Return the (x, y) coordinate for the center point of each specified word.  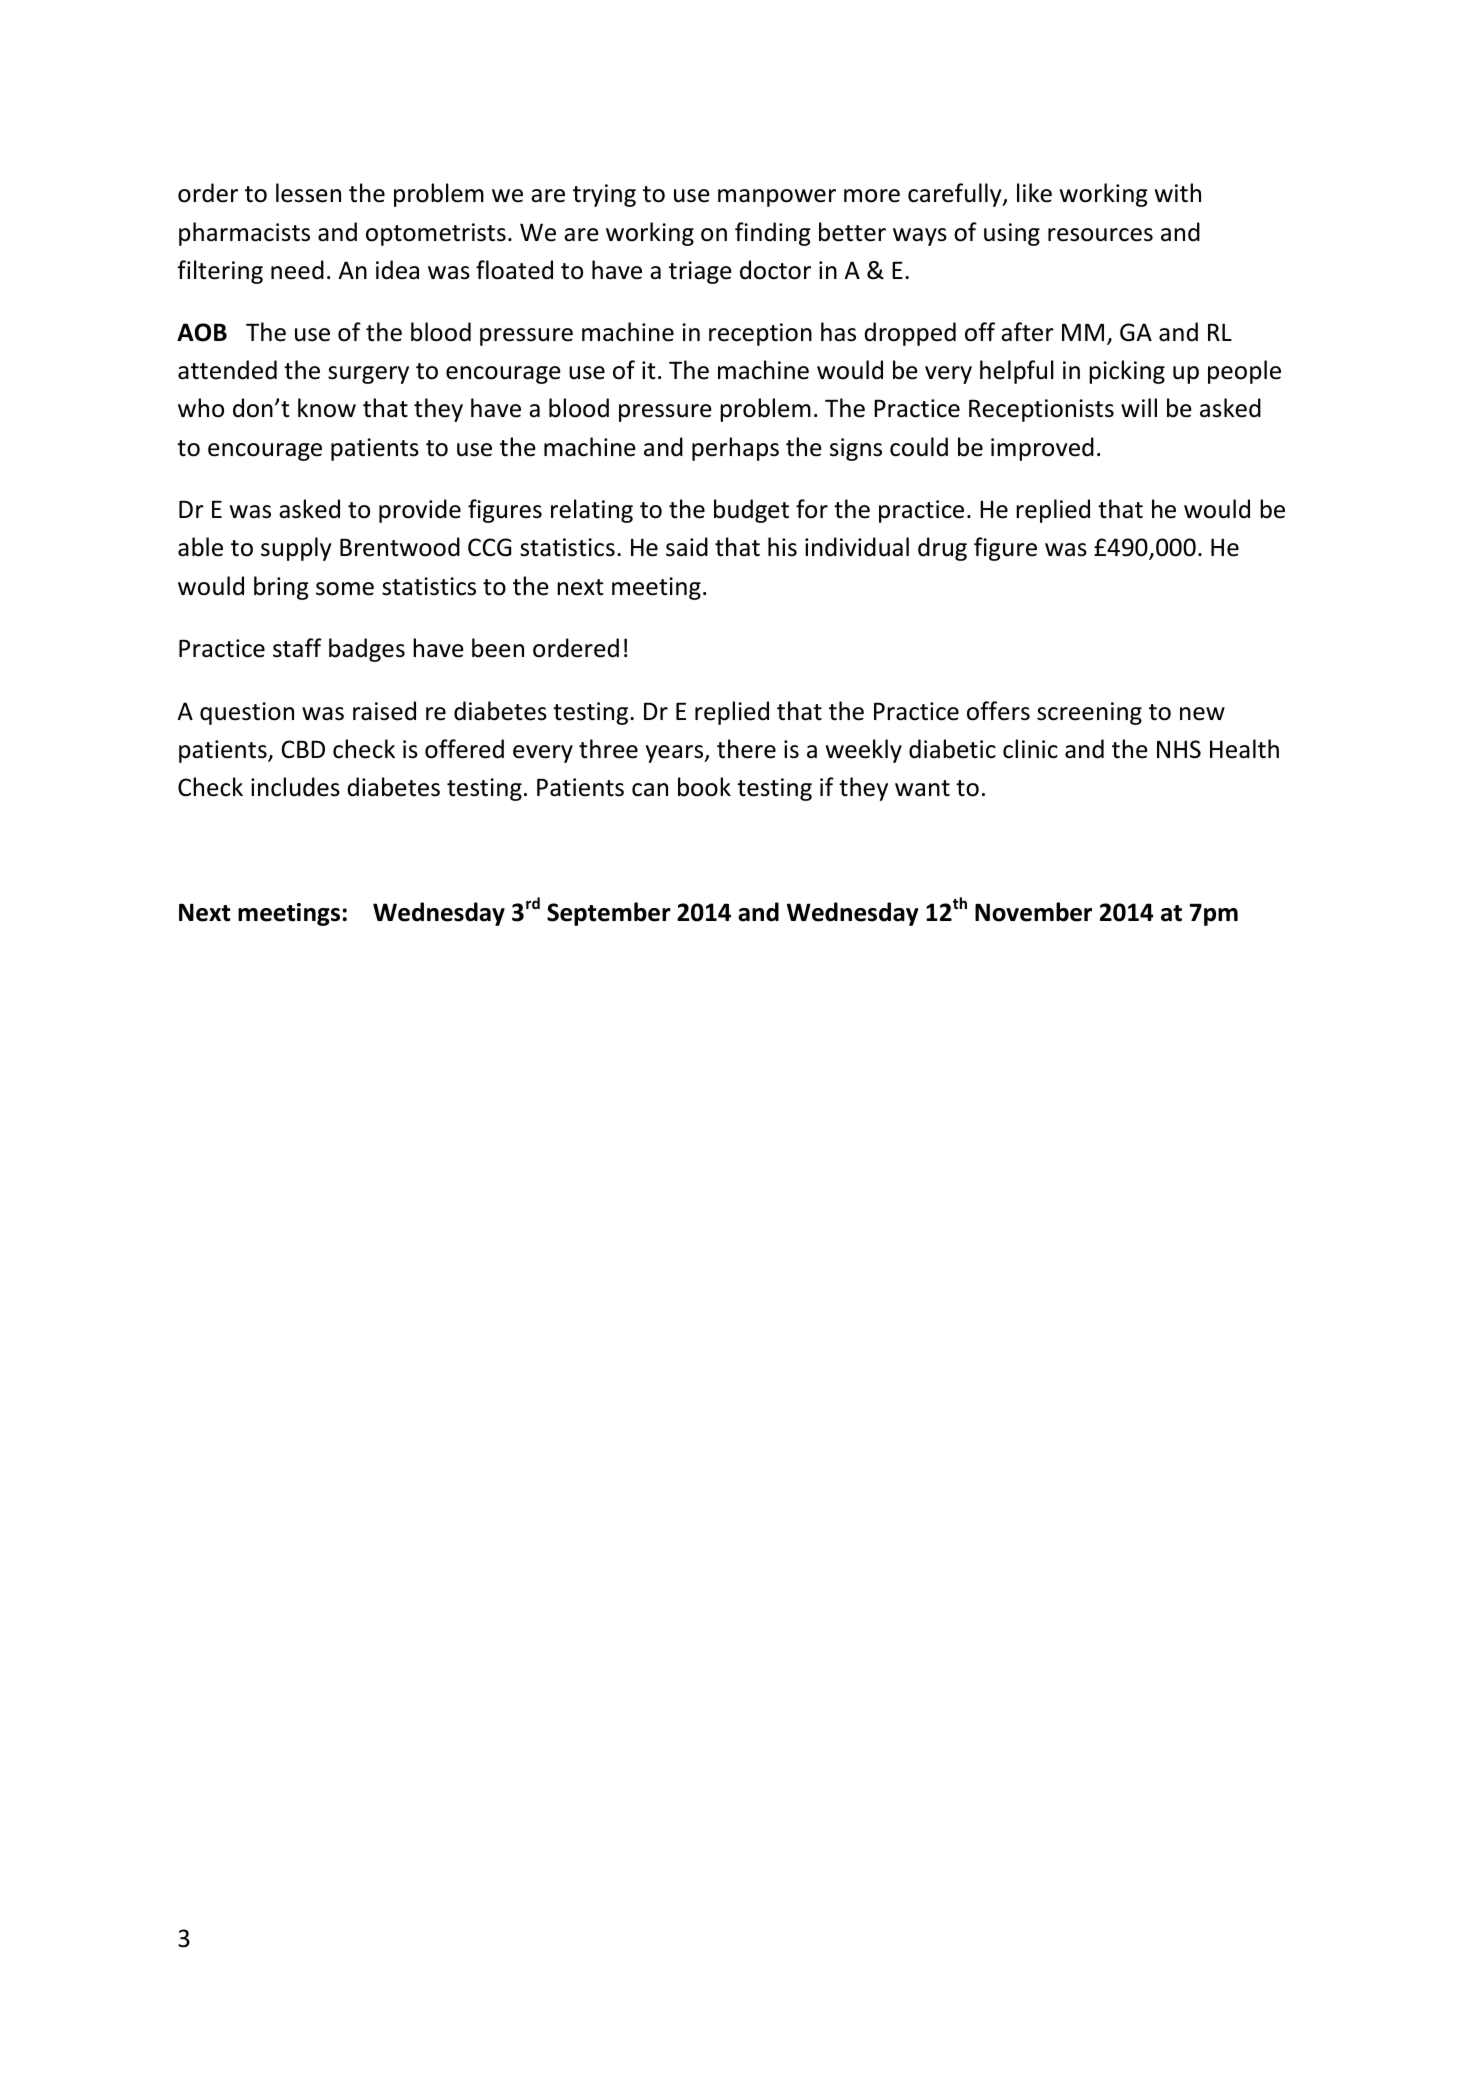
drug (942, 549)
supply (296, 549)
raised (384, 711)
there (746, 749)
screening (1089, 713)
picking (1127, 372)
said (687, 547)
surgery (368, 375)
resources (1100, 235)
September (609, 914)
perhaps (735, 449)
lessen (308, 193)
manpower (777, 198)
